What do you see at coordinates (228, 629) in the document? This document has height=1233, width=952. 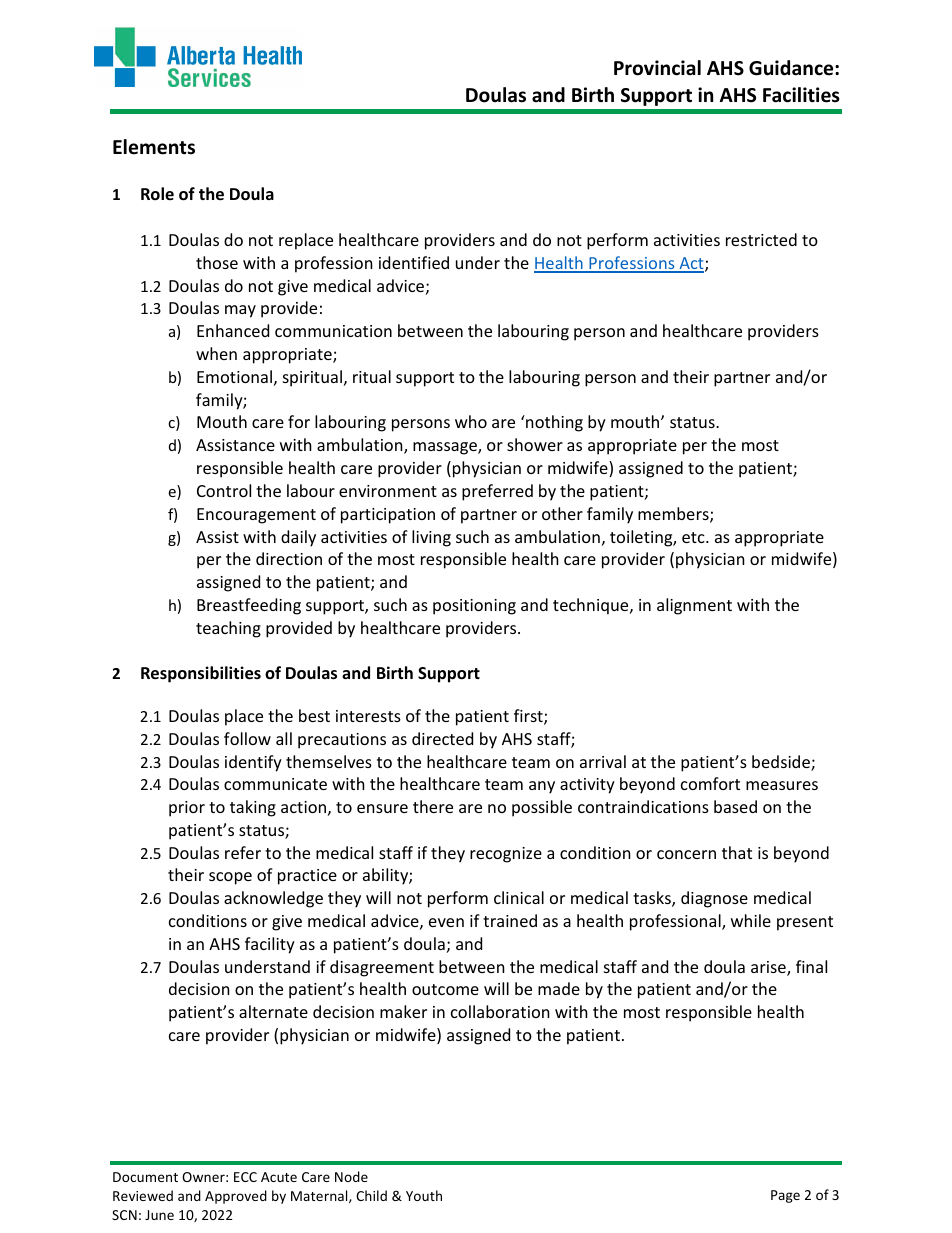 I see `teaching` at bounding box center [228, 629].
